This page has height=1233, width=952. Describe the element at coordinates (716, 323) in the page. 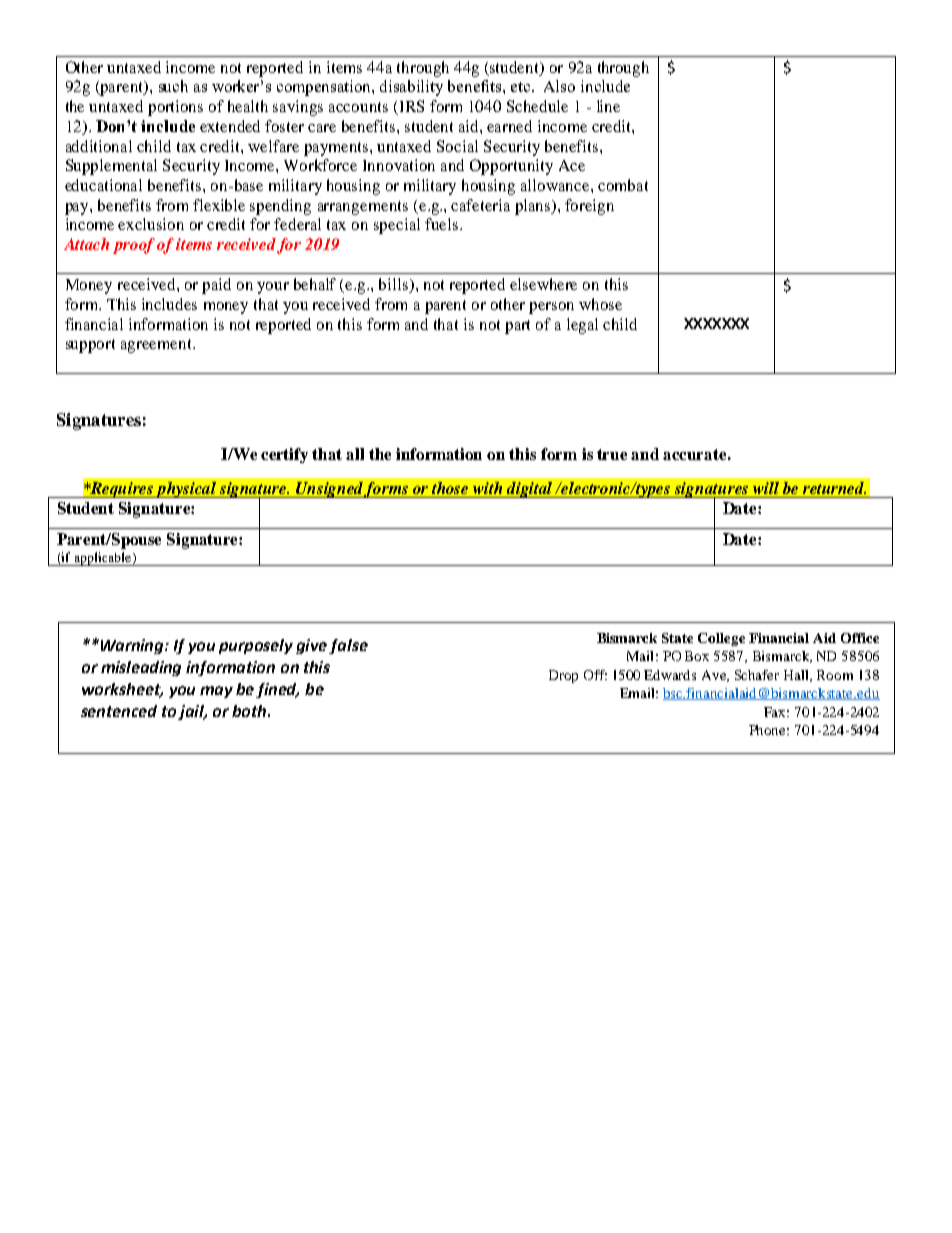

I see `XXXXXXX` at that location.
